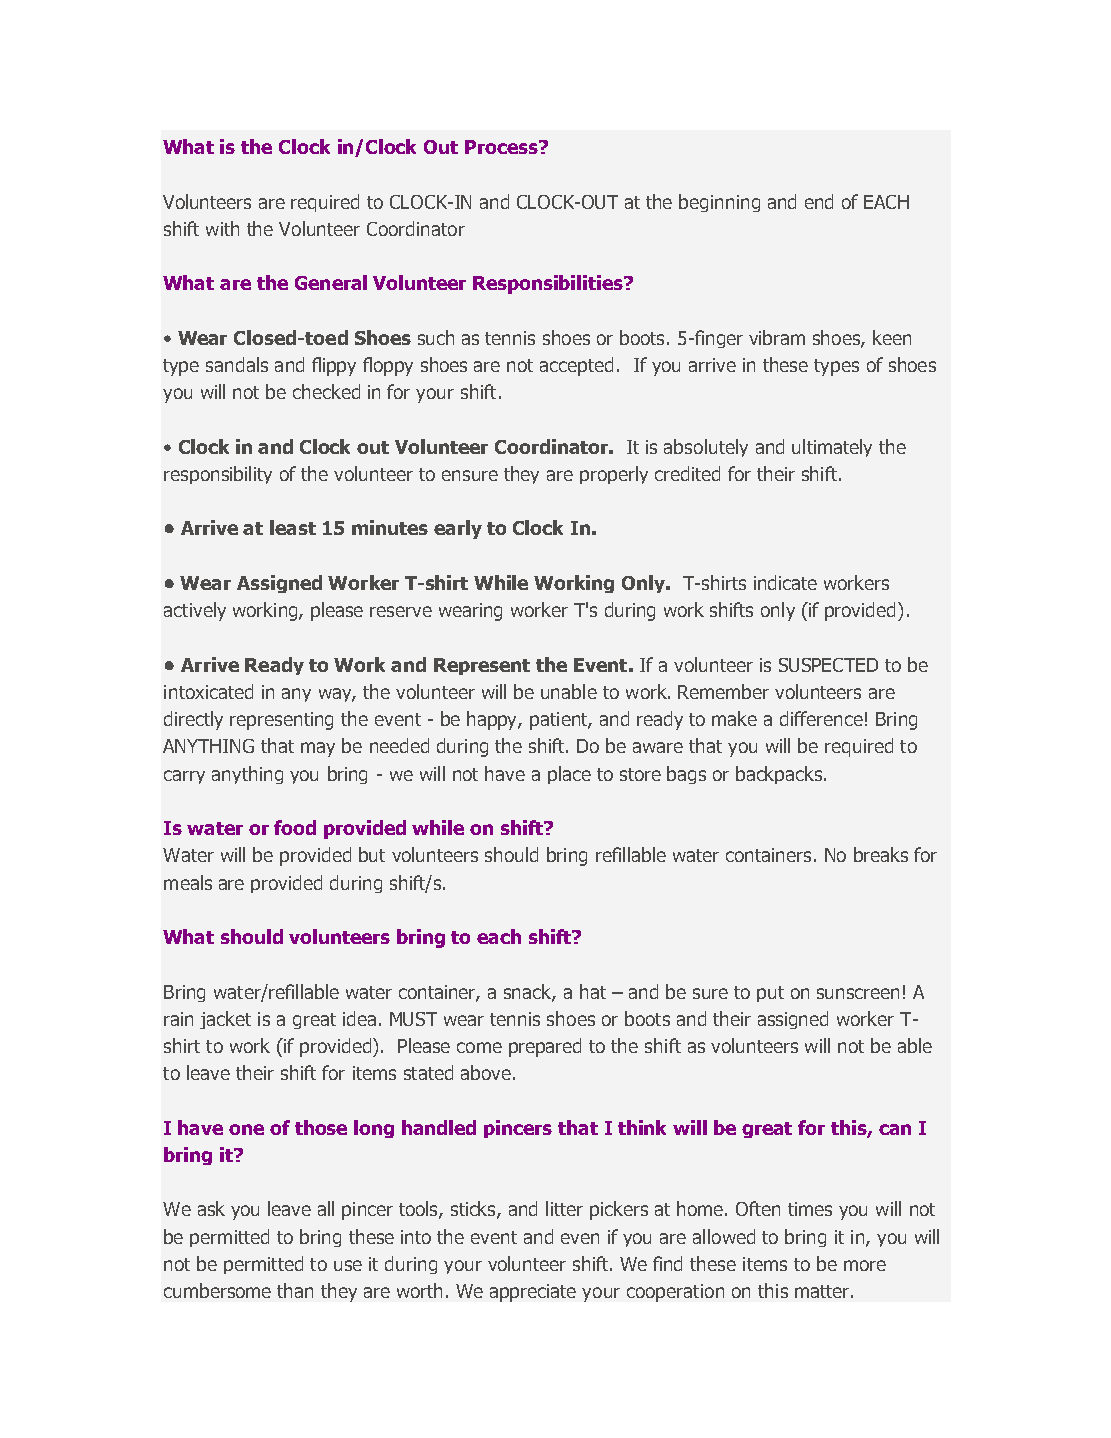 The width and height of the image is (1111, 1438). I want to click on matter, so click(822, 1291).
